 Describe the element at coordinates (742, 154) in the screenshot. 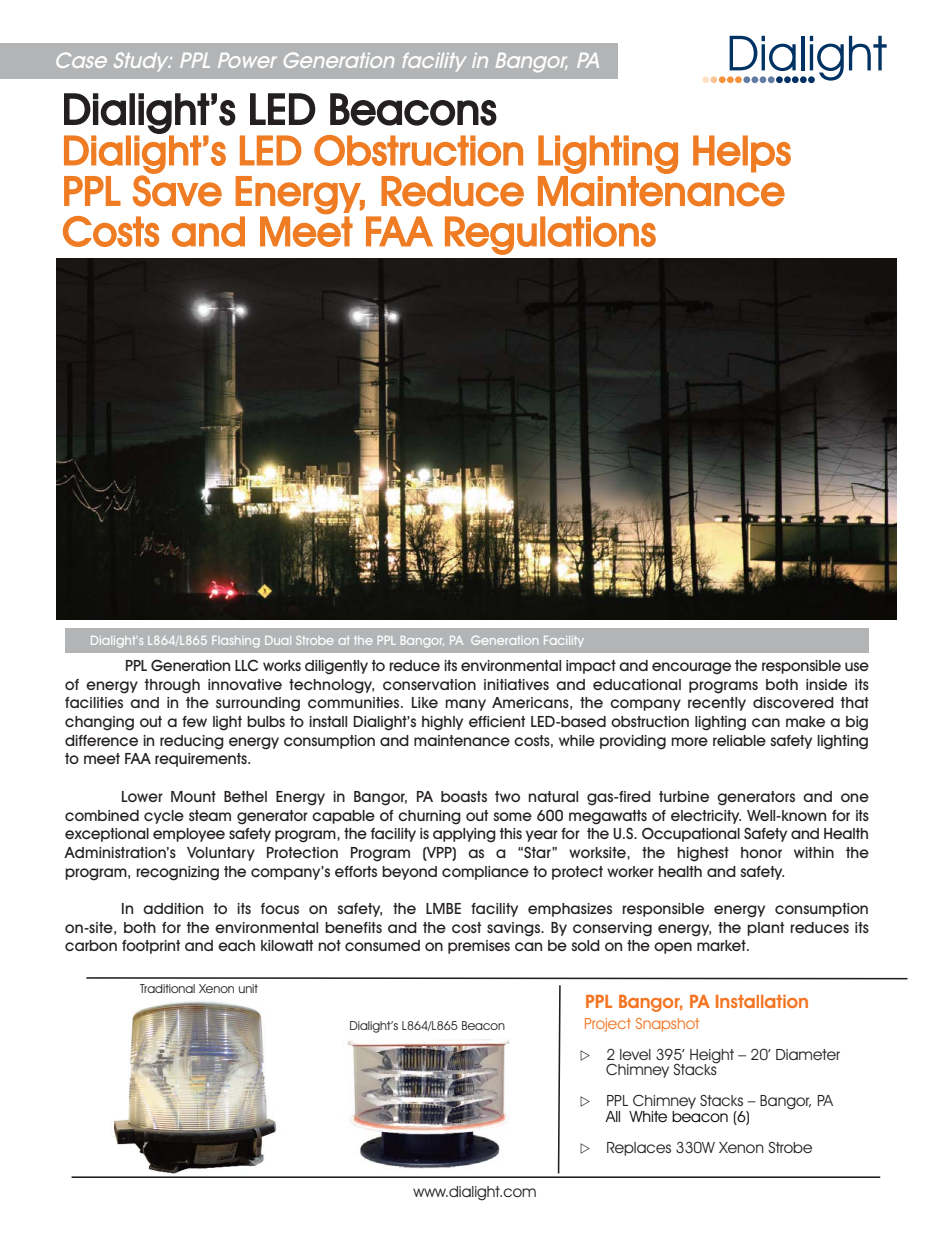

I see `Helps` at that location.
